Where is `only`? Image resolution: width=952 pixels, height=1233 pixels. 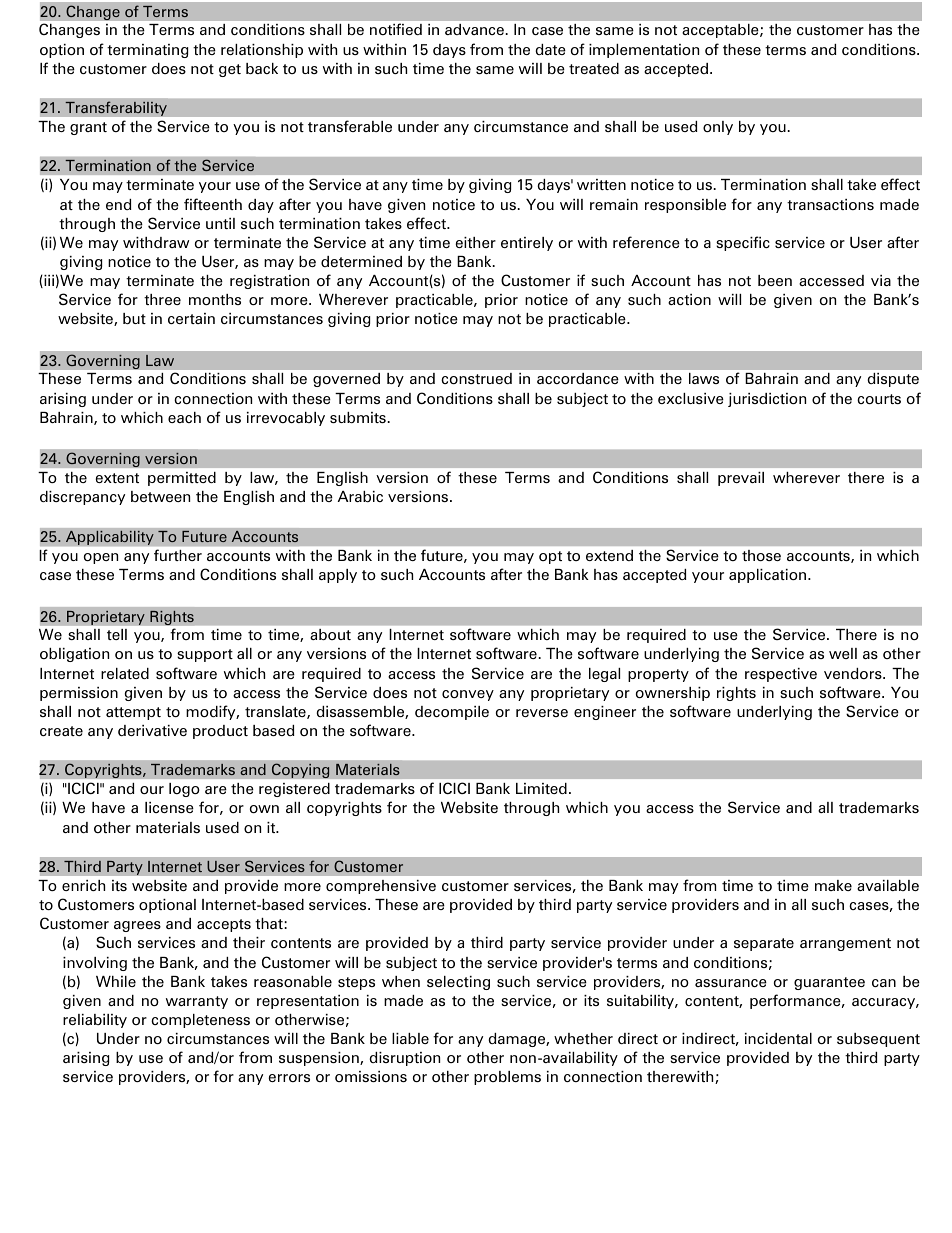
only is located at coordinates (718, 128).
